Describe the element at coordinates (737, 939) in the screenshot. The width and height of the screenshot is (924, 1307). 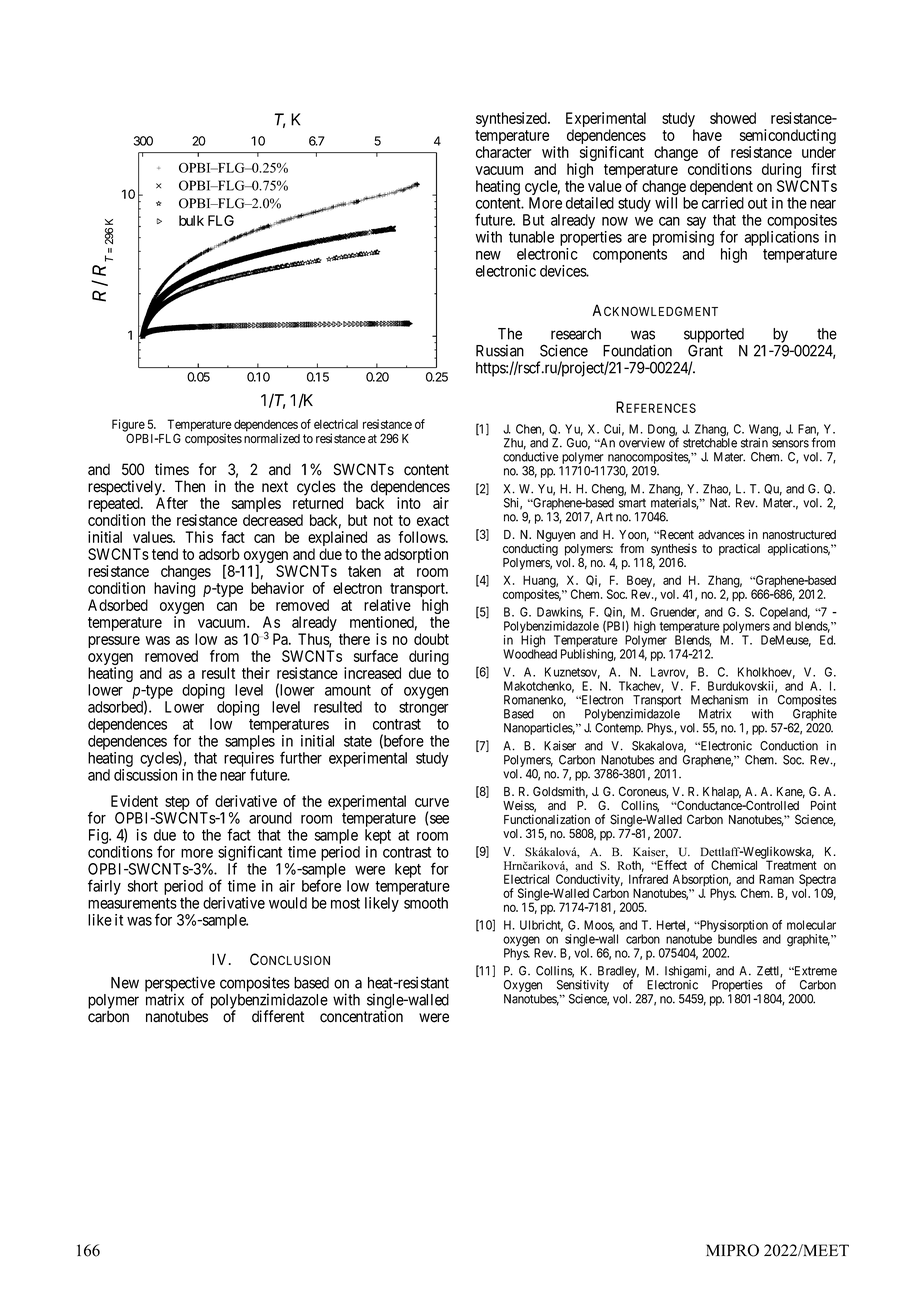
I see `bundles` at that location.
